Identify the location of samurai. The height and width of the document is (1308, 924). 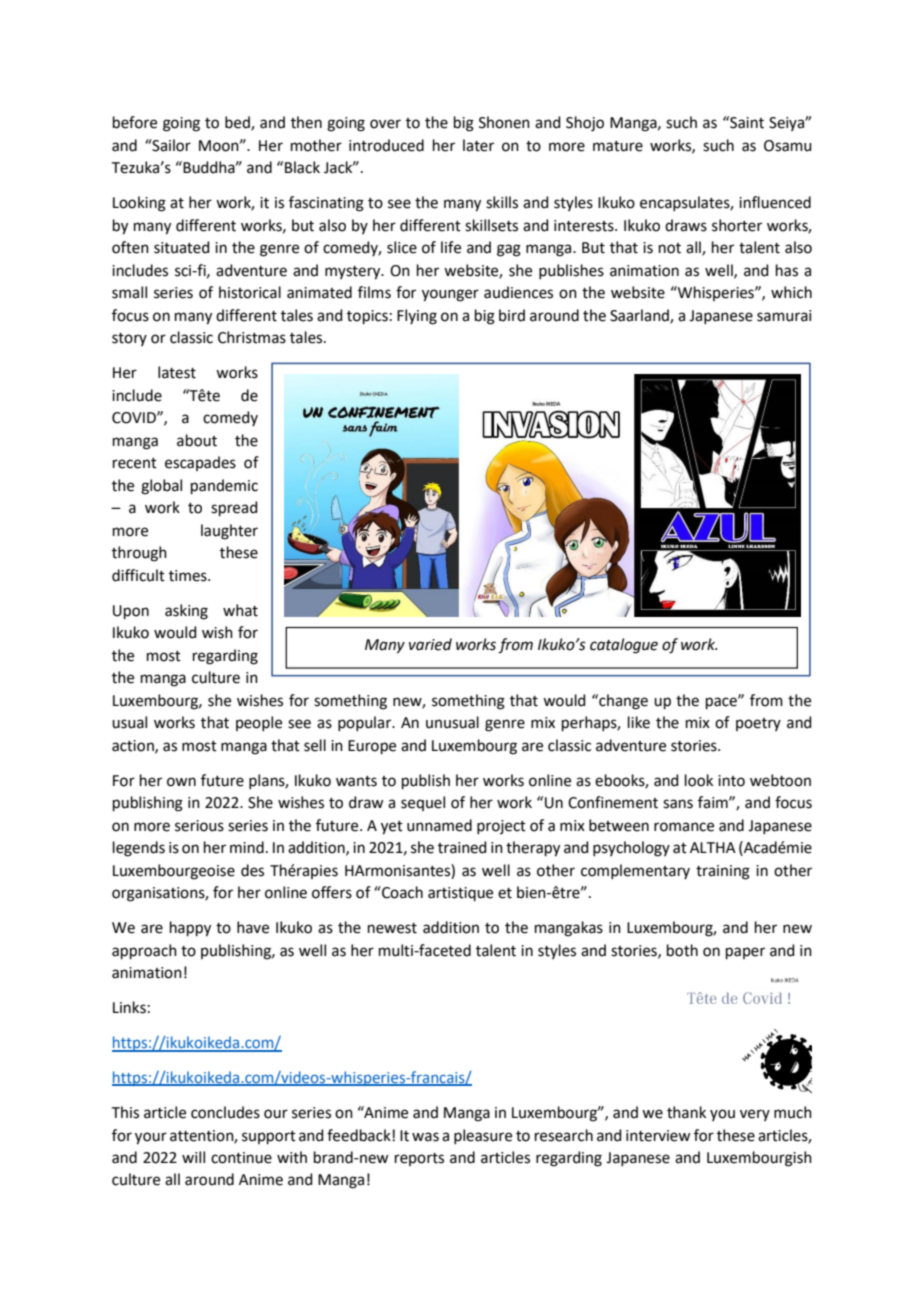
(784, 316).
